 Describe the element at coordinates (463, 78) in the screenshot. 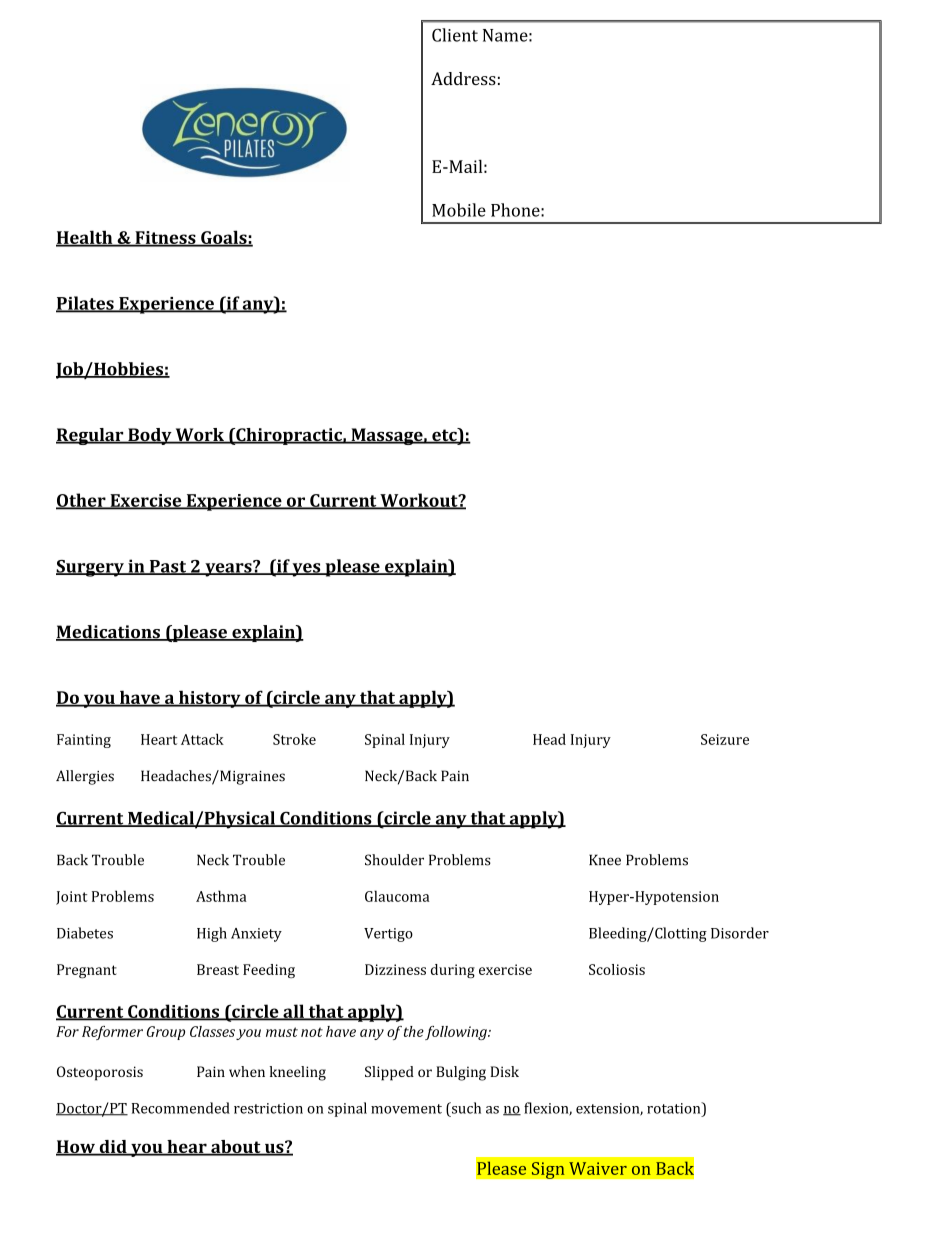

I see `Address` at that location.
